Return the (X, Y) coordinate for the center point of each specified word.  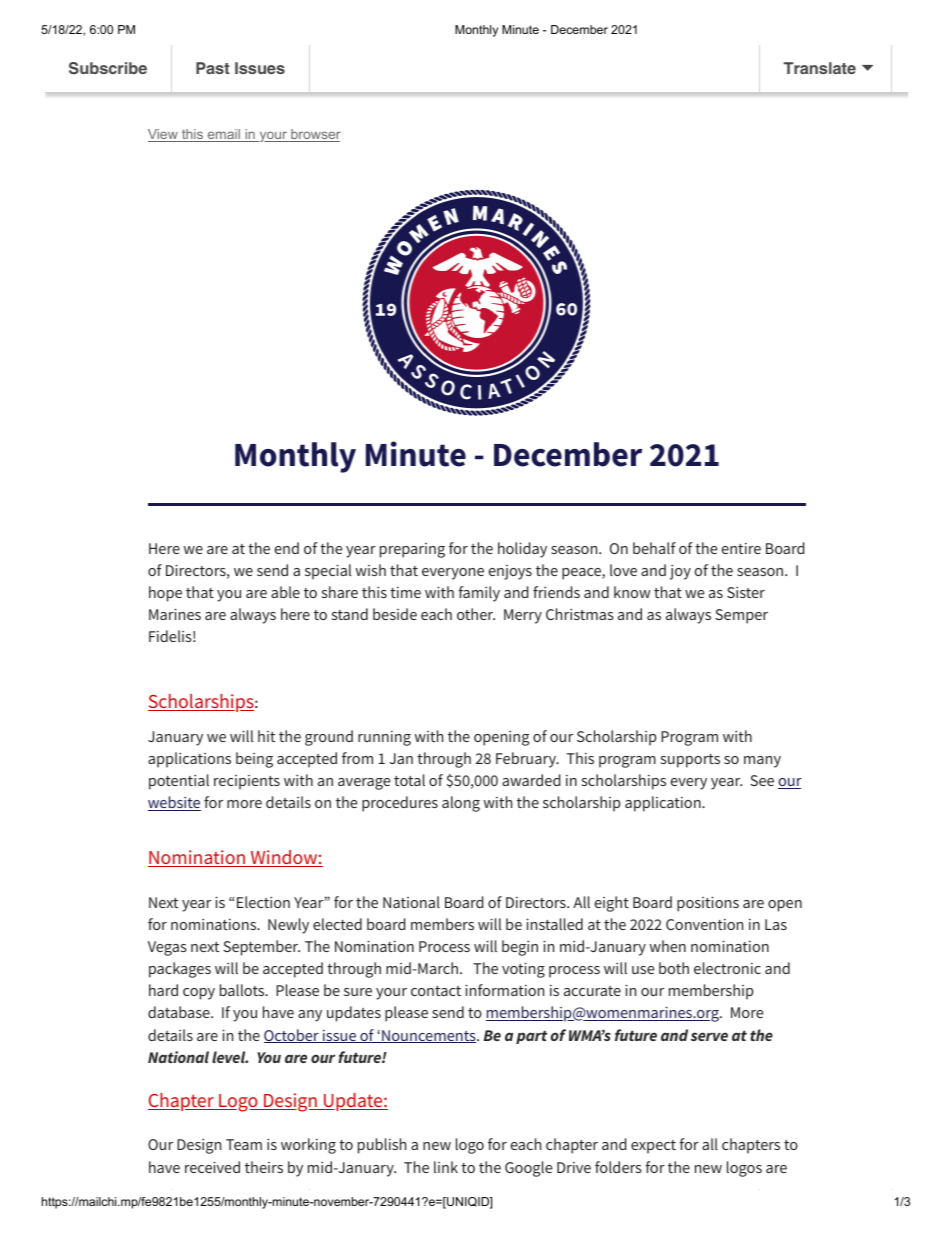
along (461, 804)
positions (708, 904)
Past (213, 68)
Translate (820, 68)
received (212, 1167)
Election (263, 902)
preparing (412, 550)
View (164, 135)
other (476, 614)
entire (741, 548)
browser (315, 135)
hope (165, 594)
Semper (741, 616)
